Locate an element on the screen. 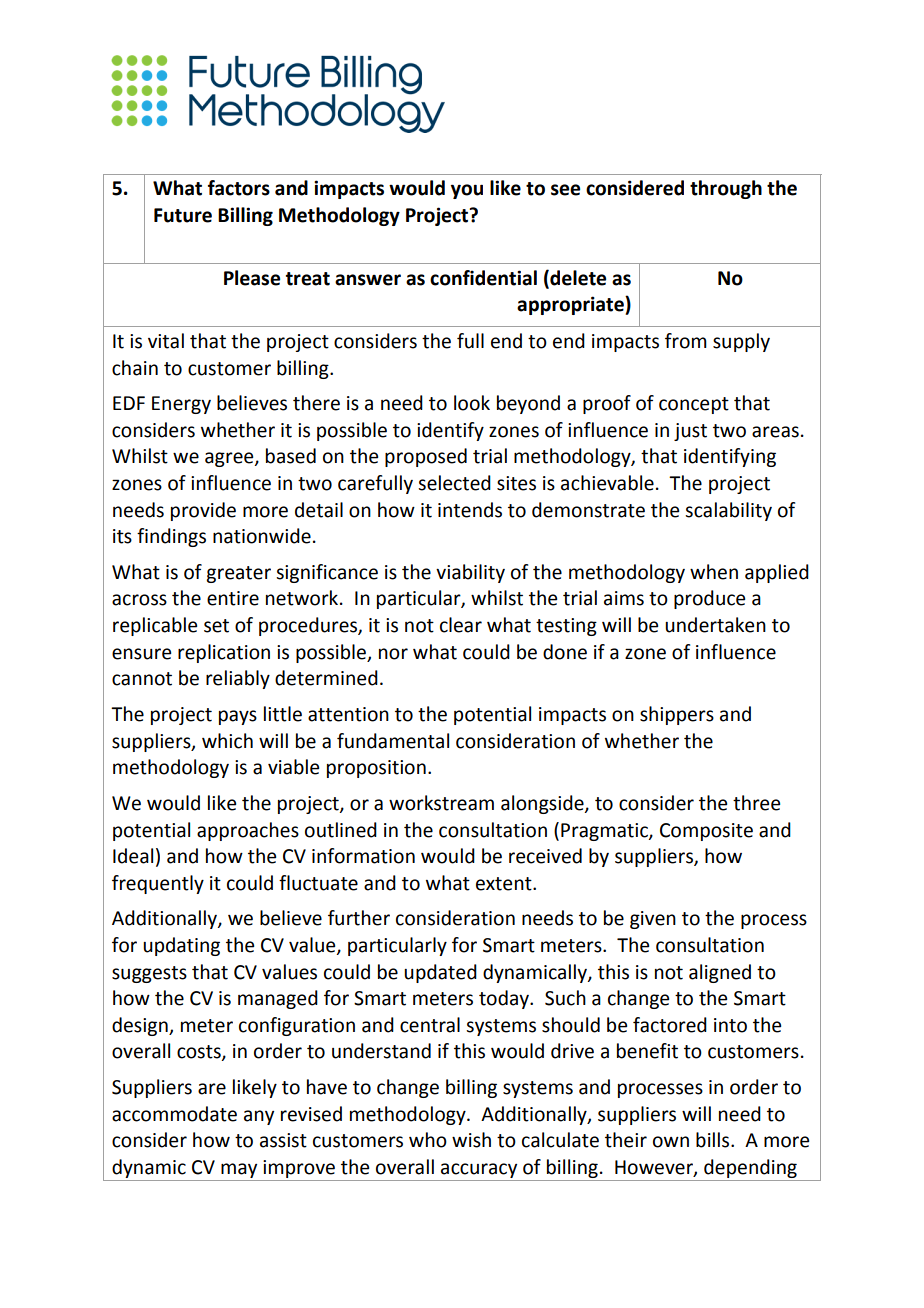  shippers is located at coordinates (677, 715).
